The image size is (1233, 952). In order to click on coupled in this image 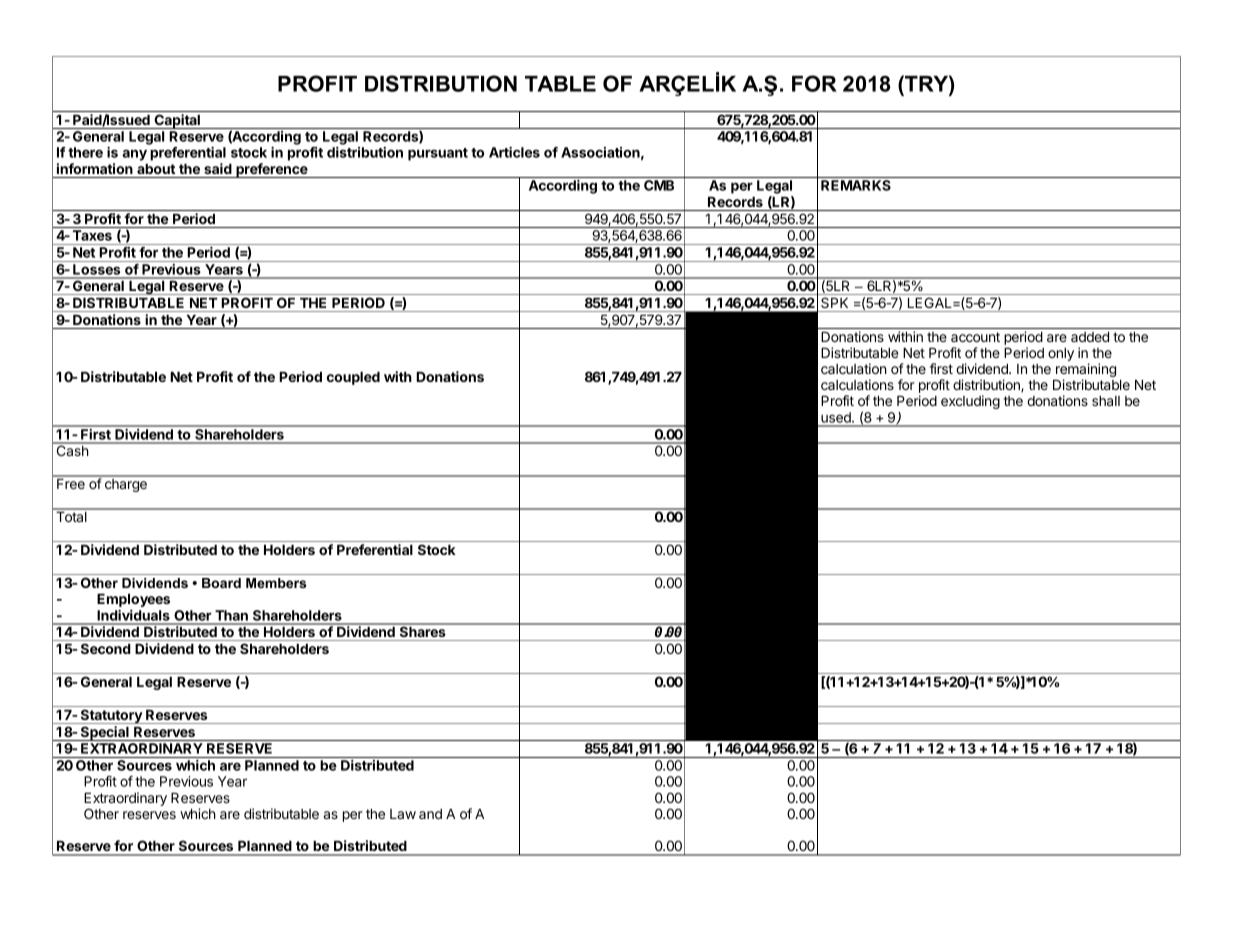, I will do `click(353, 378)`.
